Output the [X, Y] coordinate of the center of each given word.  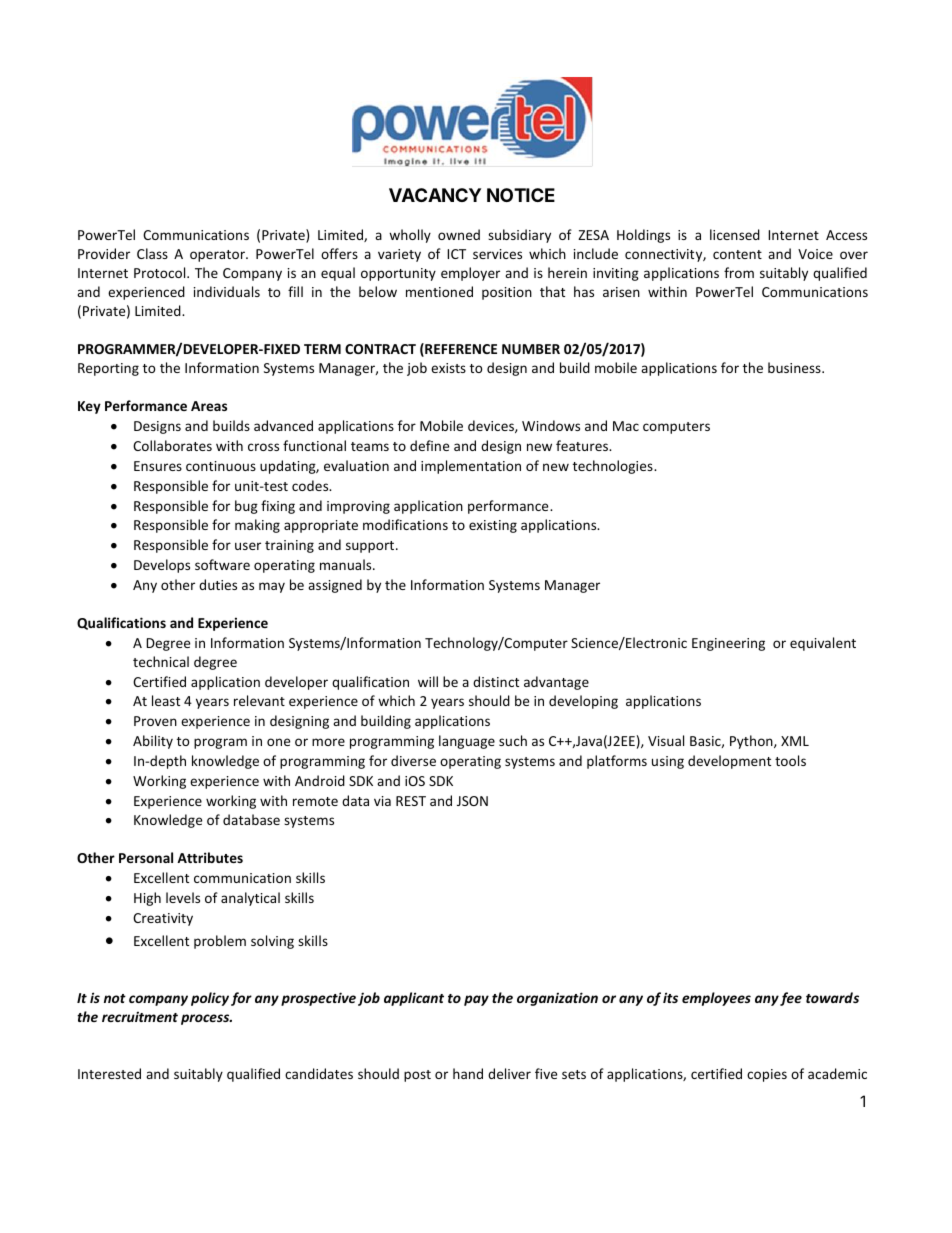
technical [161, 661]
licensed [735, 234]
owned [459, 234]
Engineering [728, 644]
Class [152, 253]
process [206, 1019]
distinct [496, 681]
